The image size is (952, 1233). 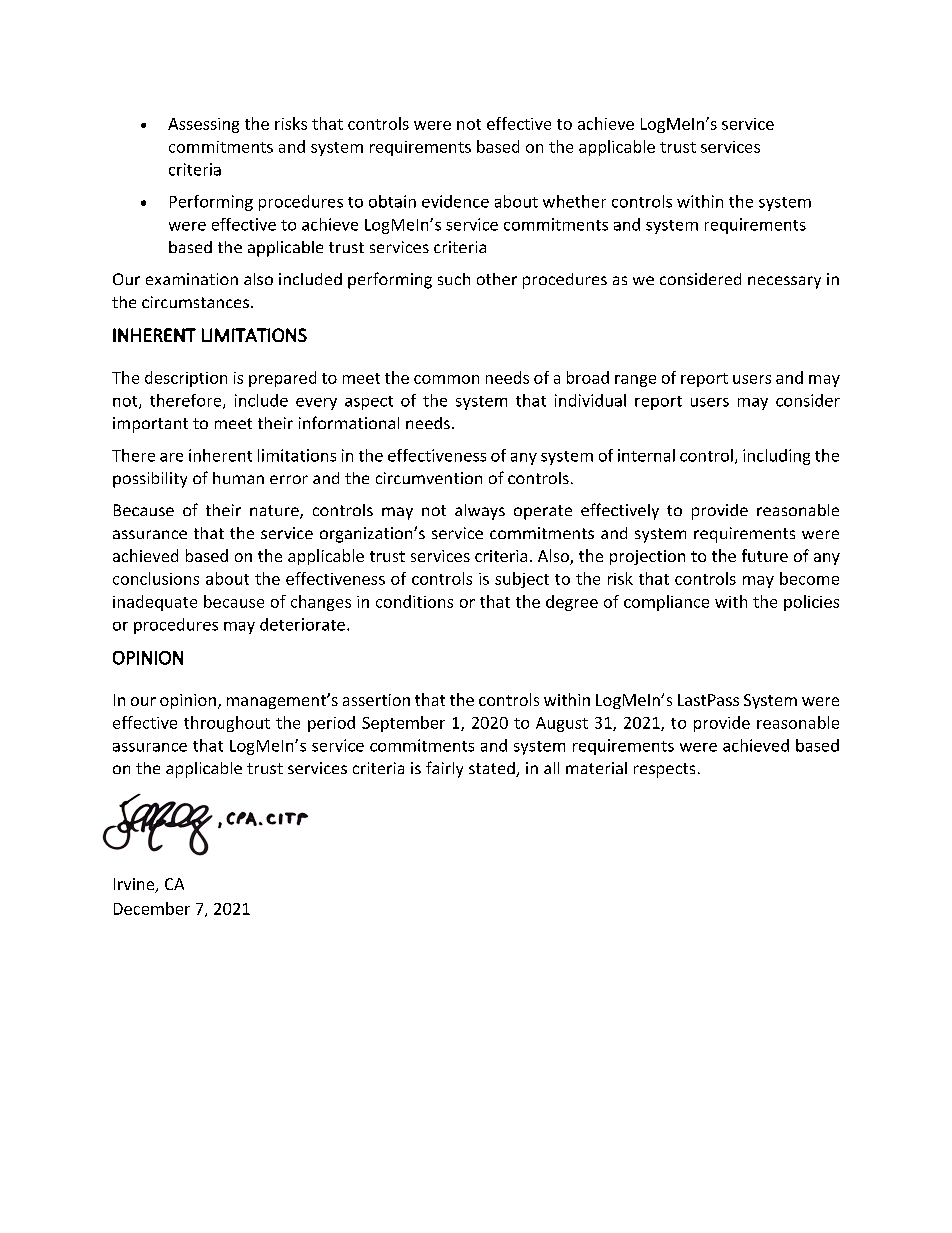 I want to click on range, so click(x=635, y=381).
